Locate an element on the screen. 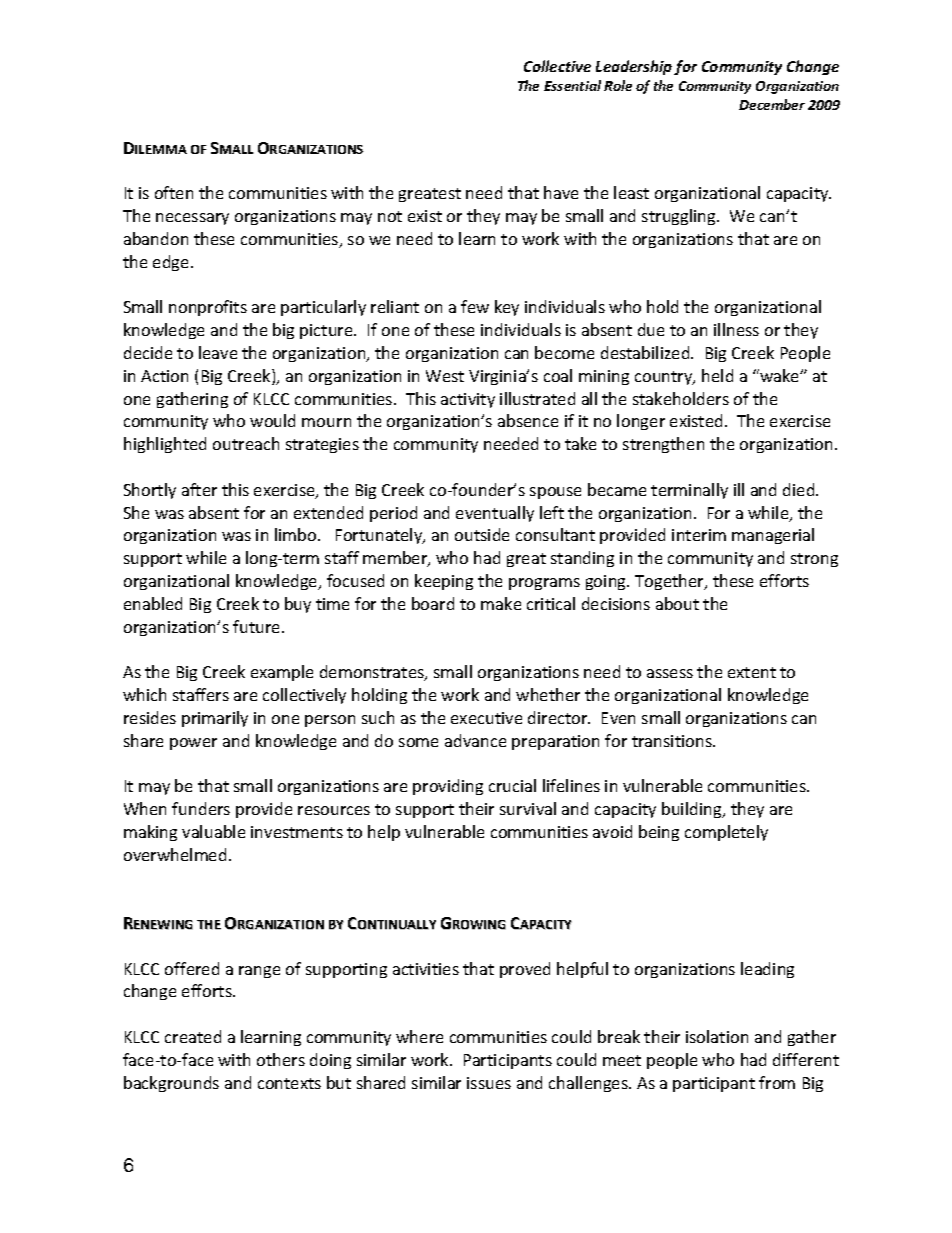 This screenshot has height=1233, width=952. outreach is located at coordinates (246, 443).
